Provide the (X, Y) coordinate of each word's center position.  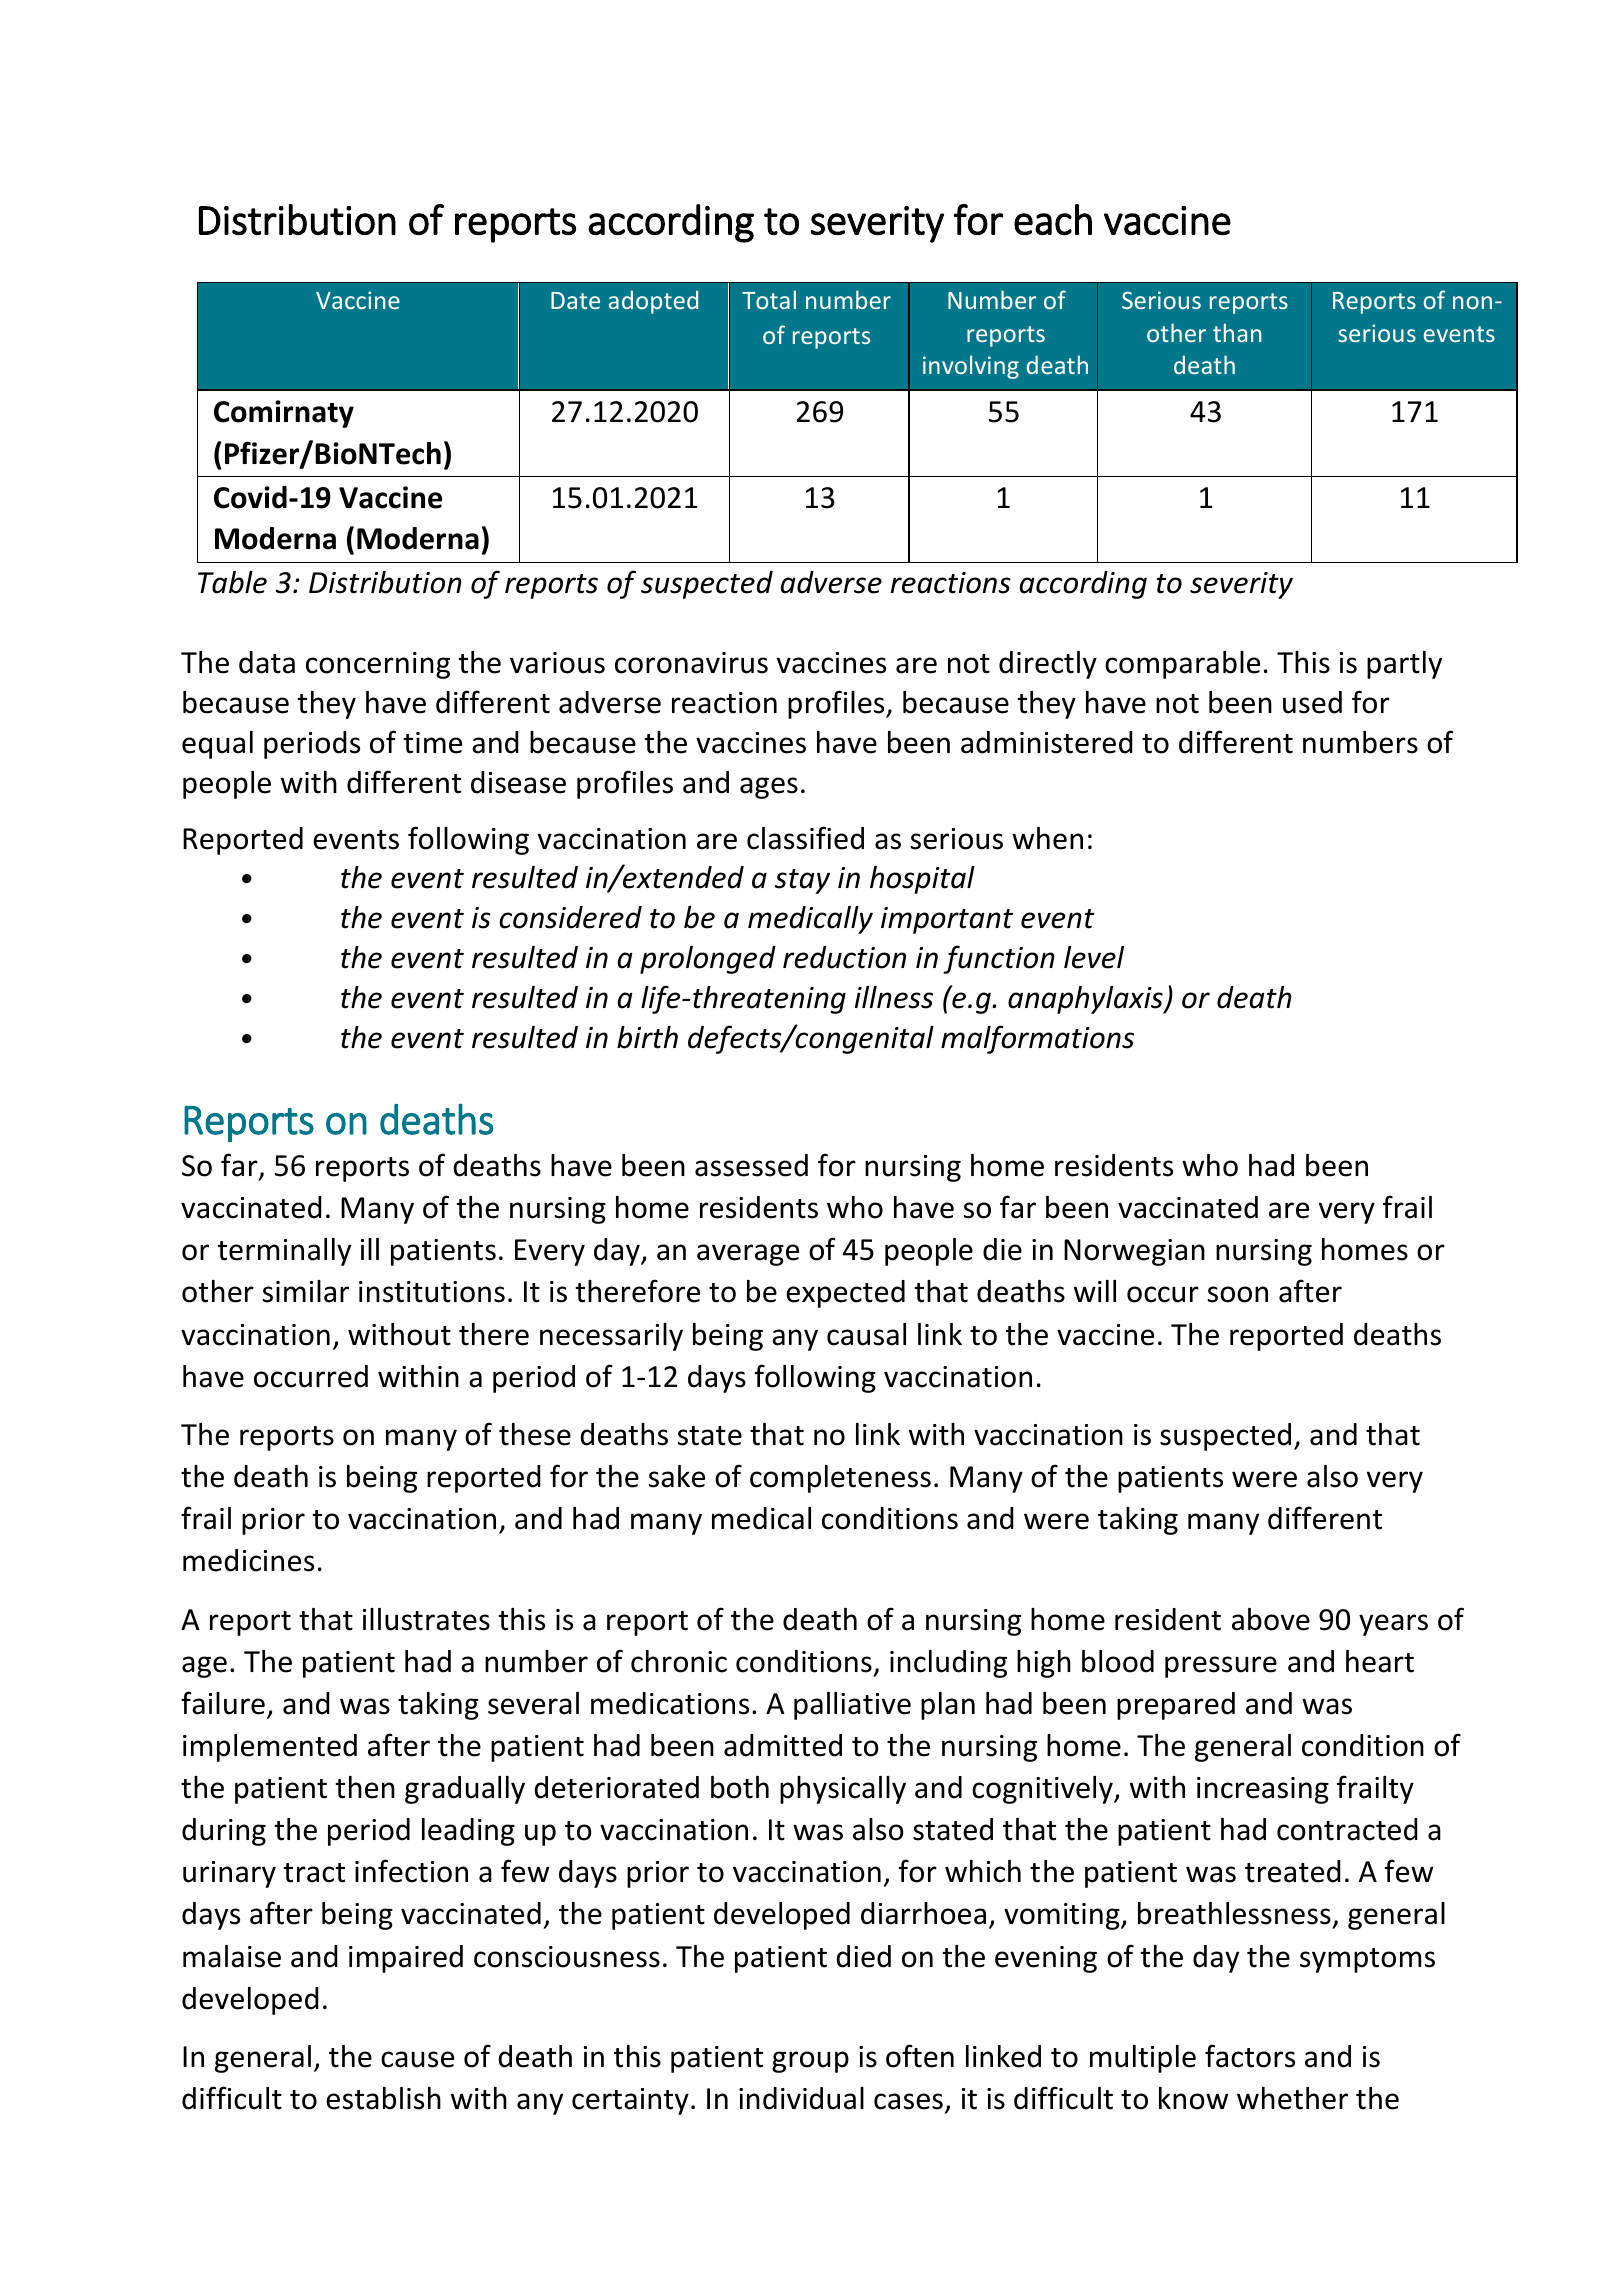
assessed (751, 1165)
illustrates (426, 1619)
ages (769, 788)
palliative (852, 1706)
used (1312, 702)
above (1271, 1619)
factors (1250, 2056)
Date (575, 300)
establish (383, 2098)
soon (1238, 1294)
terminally (284, 1252)
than (1237, 332)
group (810, 2062)
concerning (378, 665)
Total (769, 299)
